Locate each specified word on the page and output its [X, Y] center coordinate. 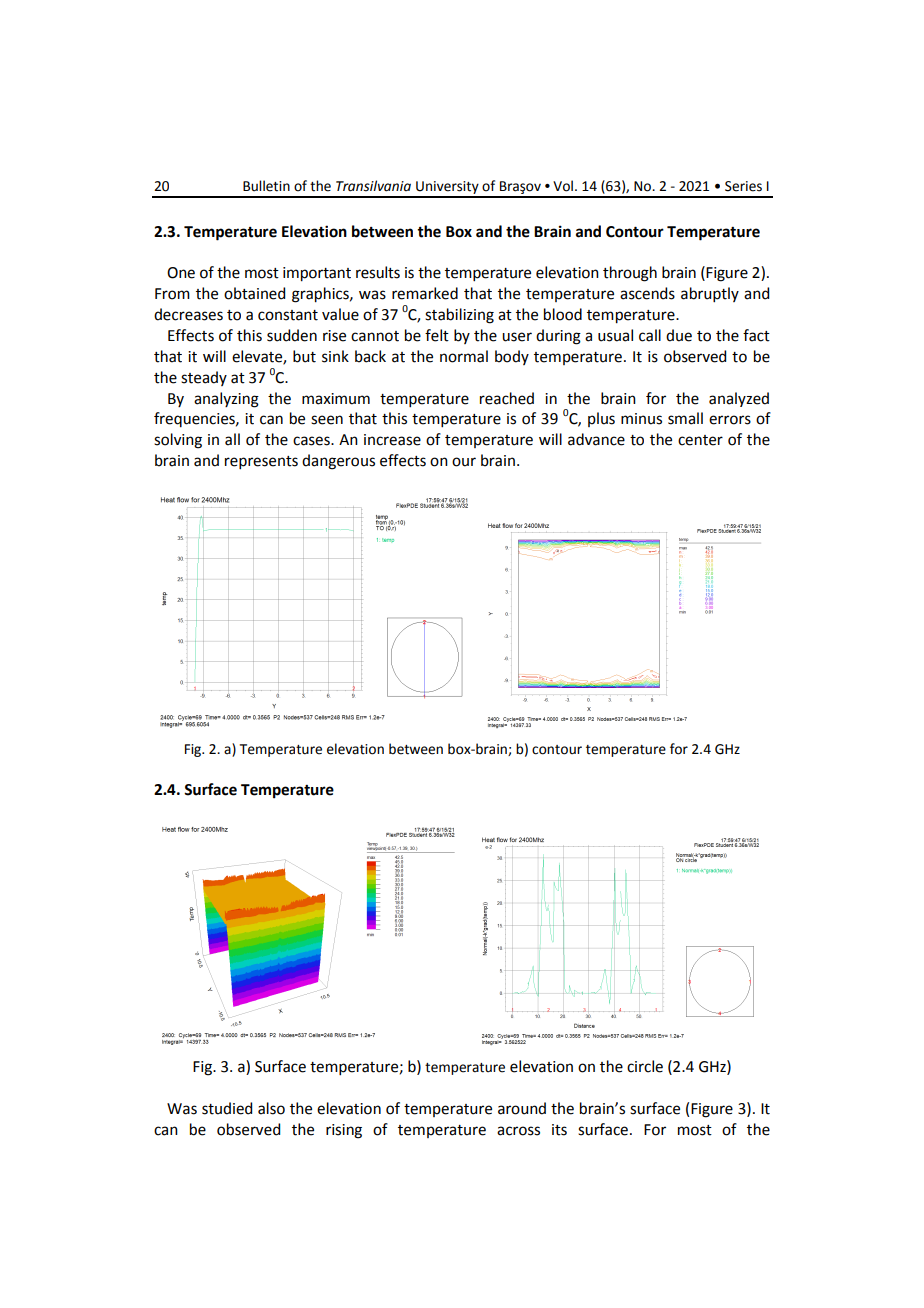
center [700, 440]
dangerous [338, 462]
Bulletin [266, 186]
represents [261, 462]
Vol [563, 186]
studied [227, 1108]
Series [743, 186]
